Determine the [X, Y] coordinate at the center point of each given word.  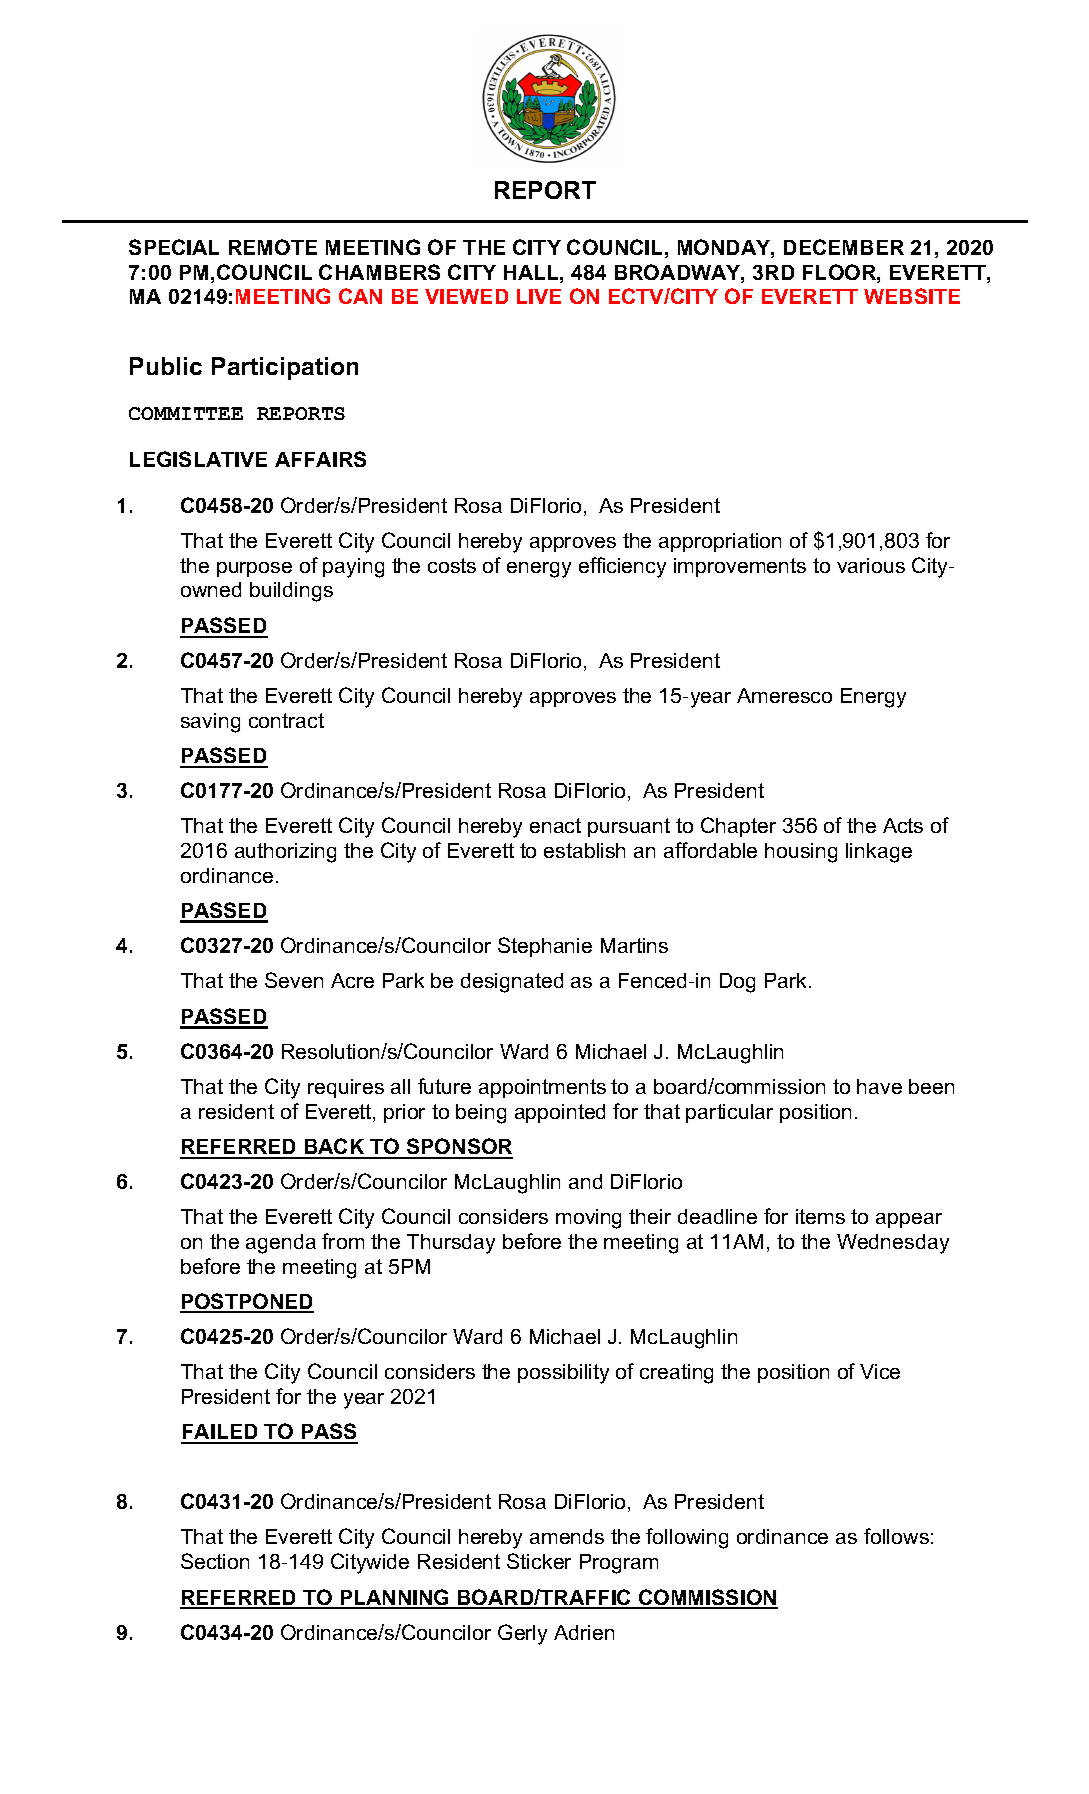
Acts [903, 825]
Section [215, 1561]
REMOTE [273, 247]
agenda [281, 1244]
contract [286, 720]
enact [555, 825]
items [820, 1216]
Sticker [539, 1561]
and [585, 1181]
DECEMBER [844, 247]
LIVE [539, 296]
